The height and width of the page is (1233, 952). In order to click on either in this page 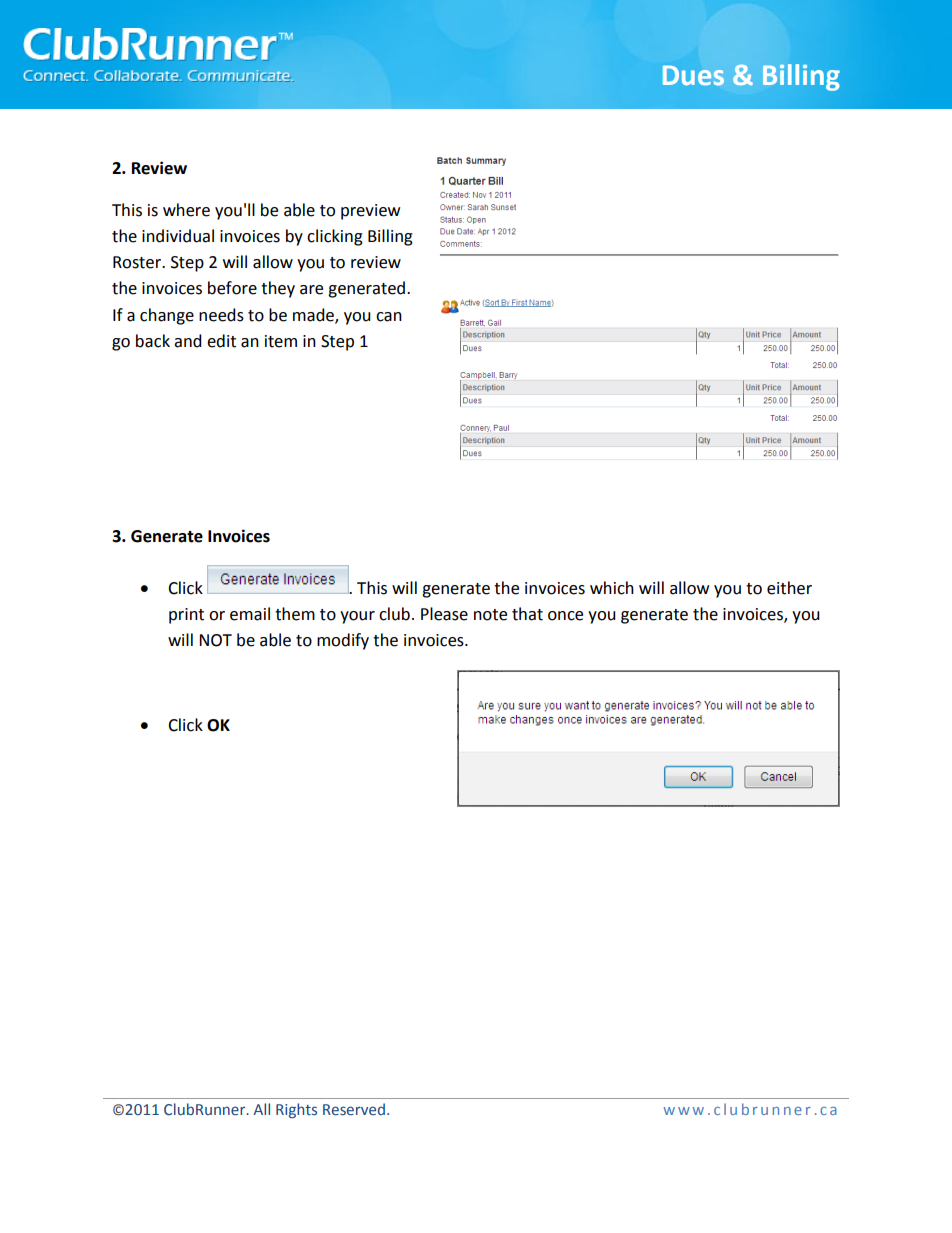, I will do `click(789, 588)`.
